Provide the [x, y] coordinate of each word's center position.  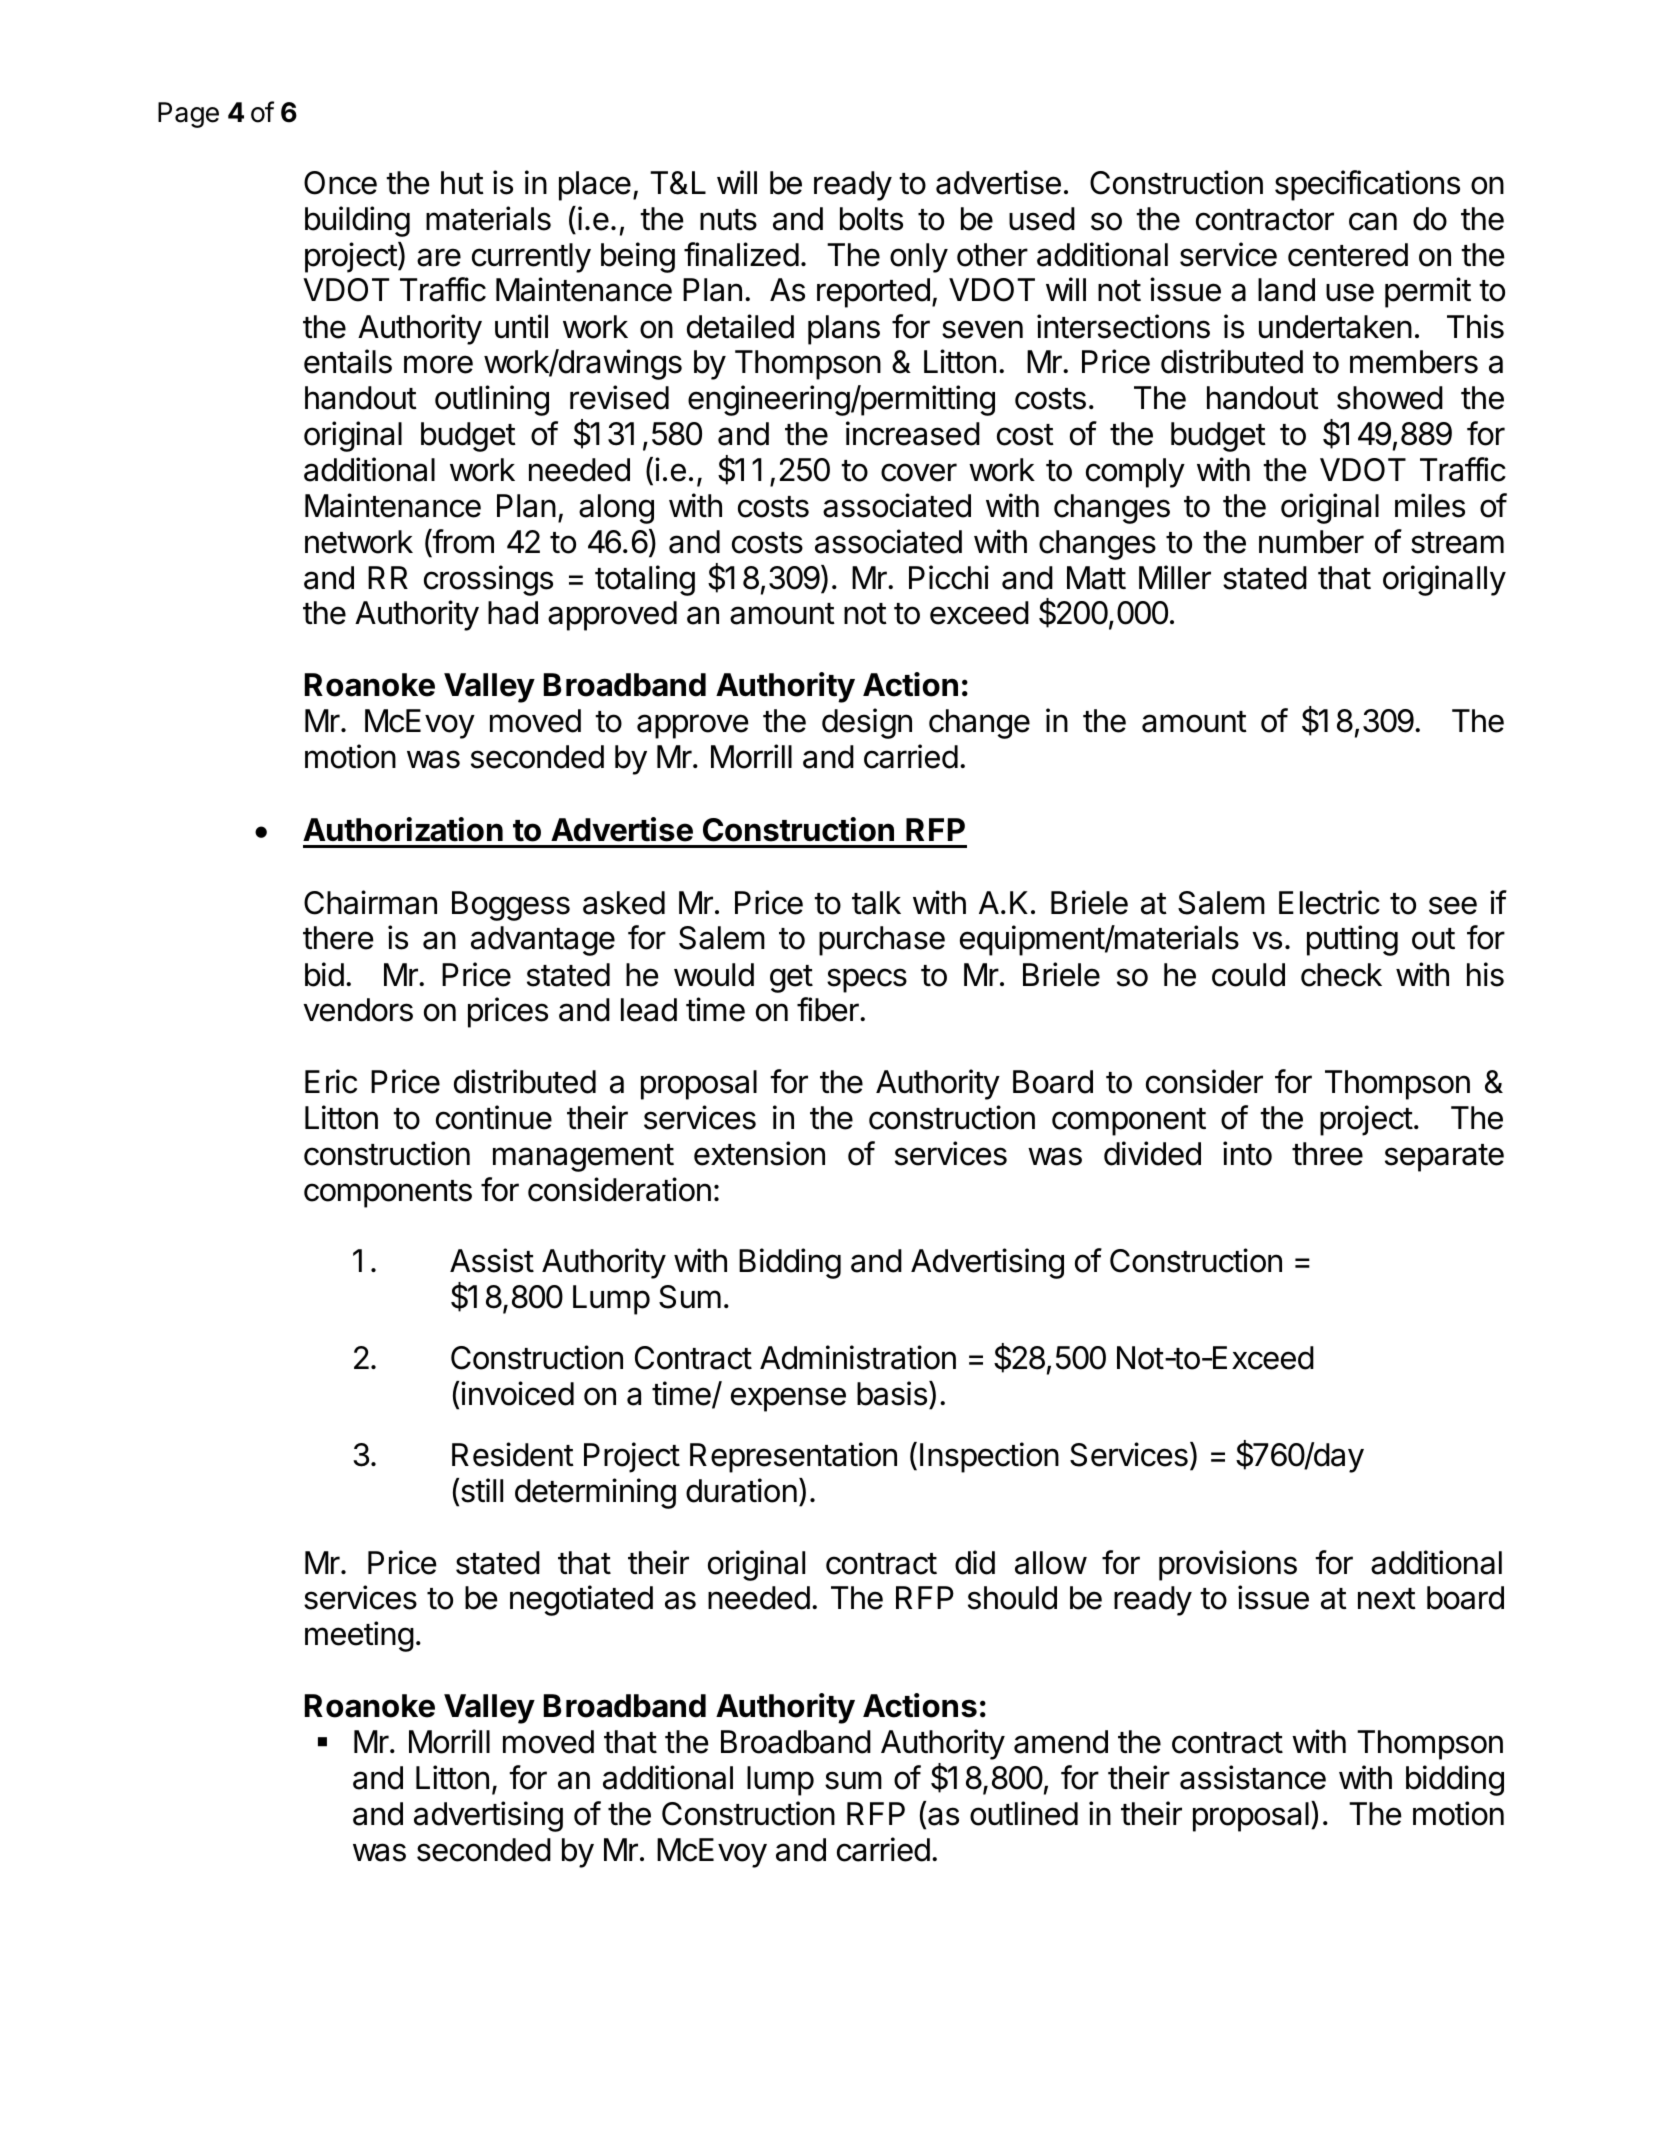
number [1311, 542]
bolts [871, 219]
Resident [513, 1454]
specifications [1367, 185]
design [867, 723]
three [1327, 1154]
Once [340, 183]
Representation [793, 1457]
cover [919, 472]
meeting [359, 1636]
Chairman [370, 902]
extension [759, 1153]
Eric [331, 1081]
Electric [1329, 902]
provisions [1228, 1565]
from [462, 541]
